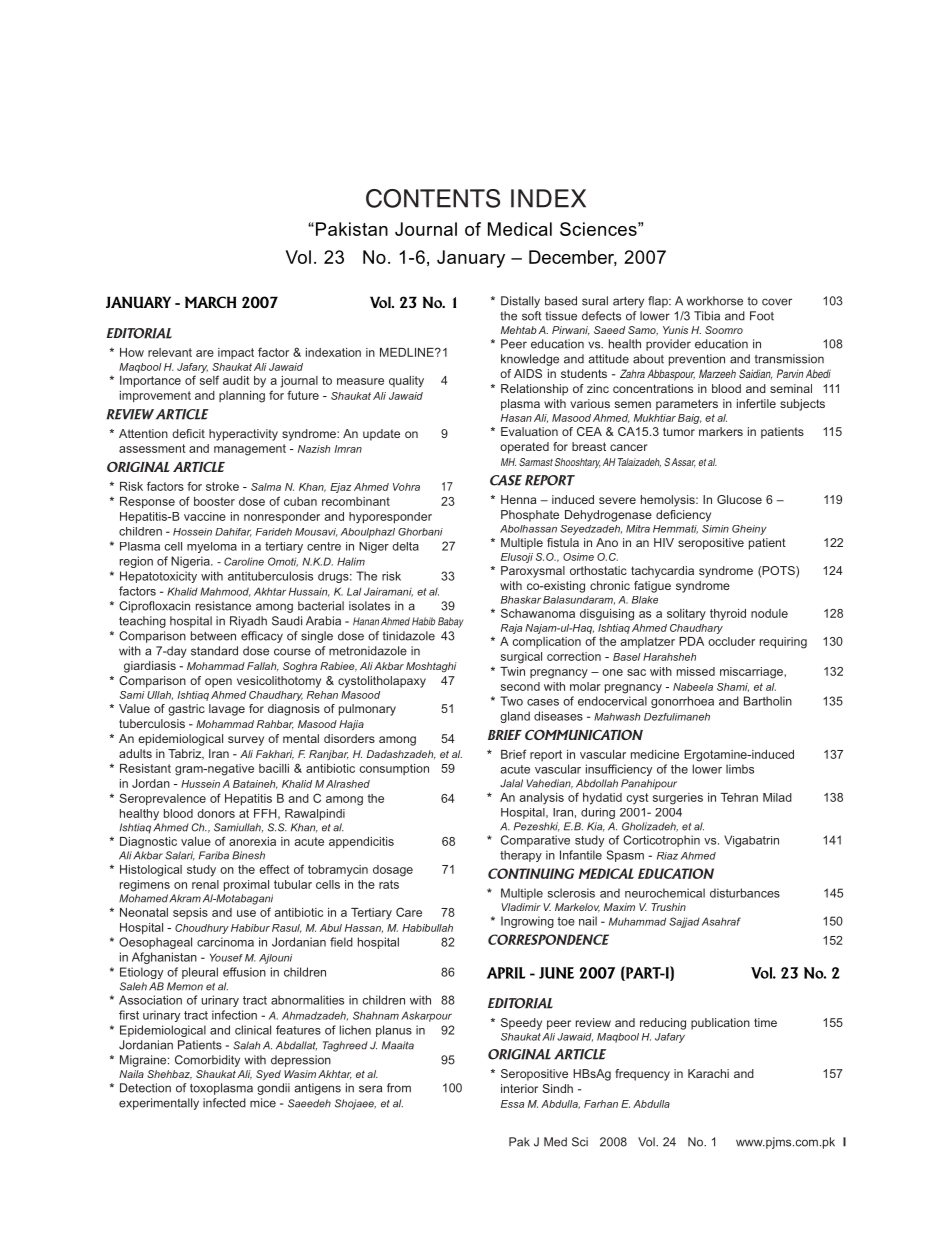 This screenshot has width=952, height=1233. Describe the element at coordinates (188, 433) in the screenshot. I see `deficit` at that location.
